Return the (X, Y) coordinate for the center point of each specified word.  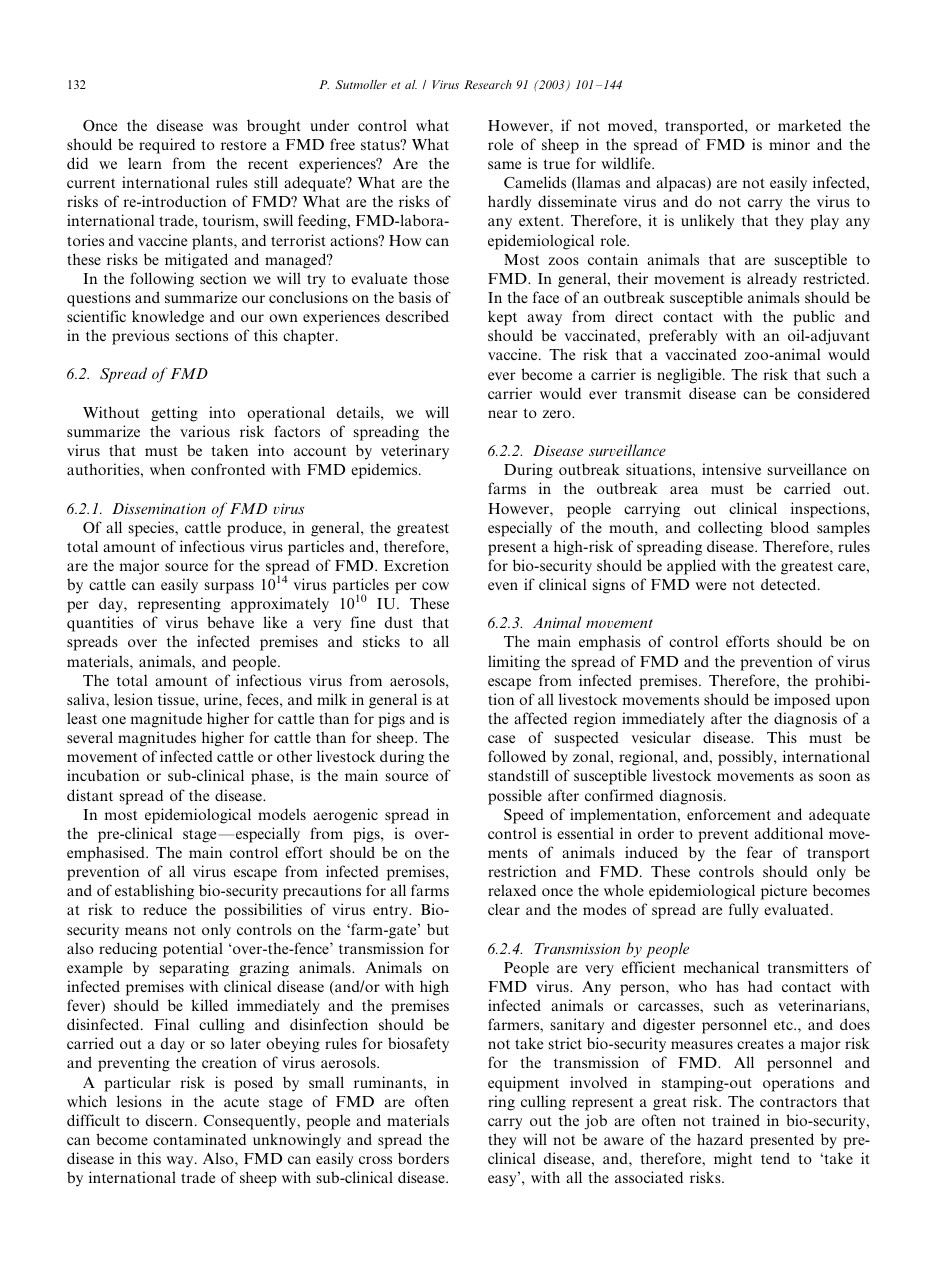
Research (488, 84)
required (167, 146)
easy (503, 1181)
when (167, 469)
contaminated (199, 1139)
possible (515, 797)
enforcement (729, 814)
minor (789, 144)
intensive (731, 469)
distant (90, 795)
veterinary (415, 452)
